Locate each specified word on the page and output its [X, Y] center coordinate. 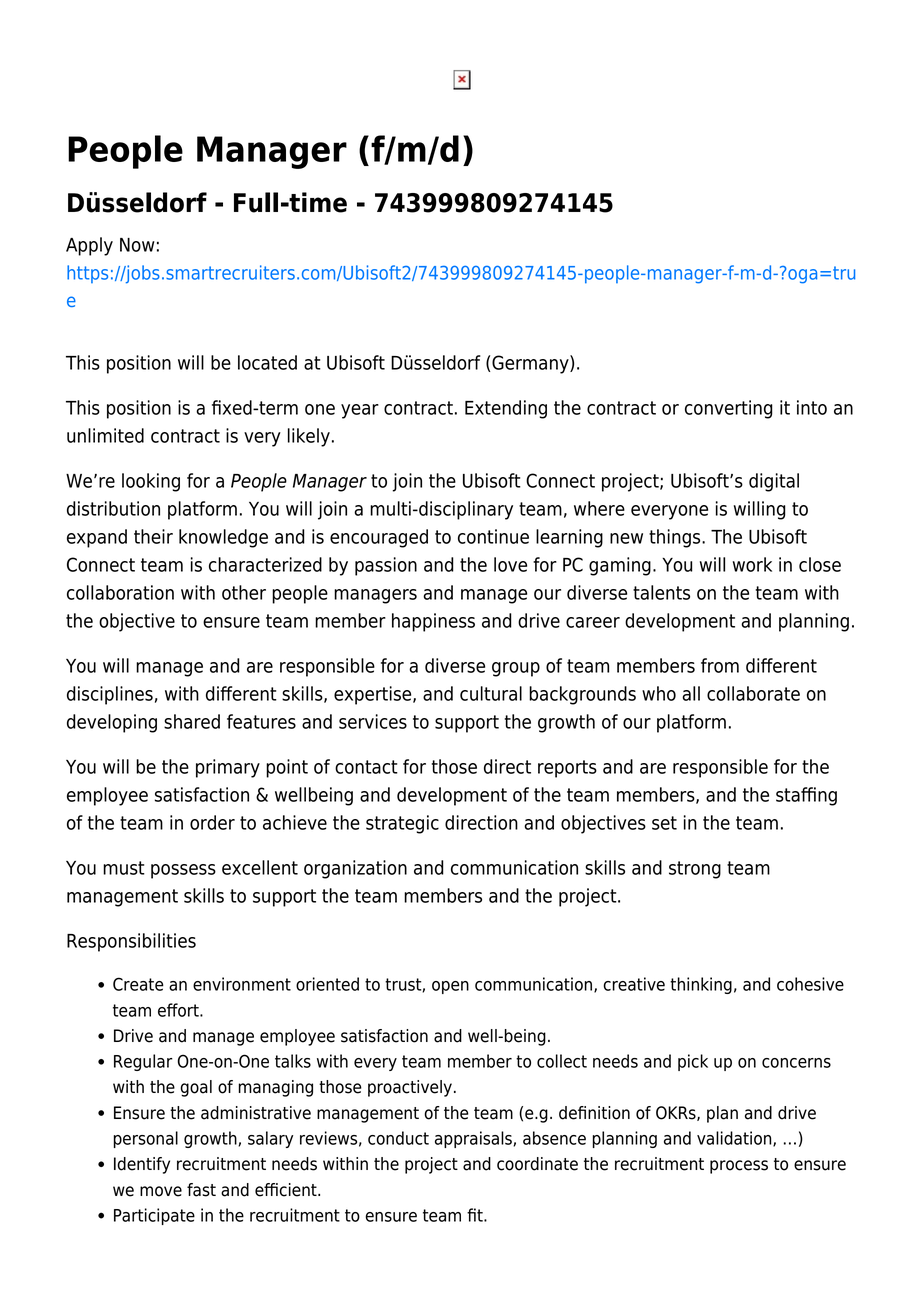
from [720, 665]
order [212, 822]
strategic [402, 824]
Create [138, 984]
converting [729, 409]
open [450, 987]
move [161, 1191]
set [664, 823]
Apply [89, 246]
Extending [506, 409]
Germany [531, 364]
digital [774, 482]
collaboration [120, 592]
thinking [701, 985]
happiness [433, 622]
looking [151, 482]
